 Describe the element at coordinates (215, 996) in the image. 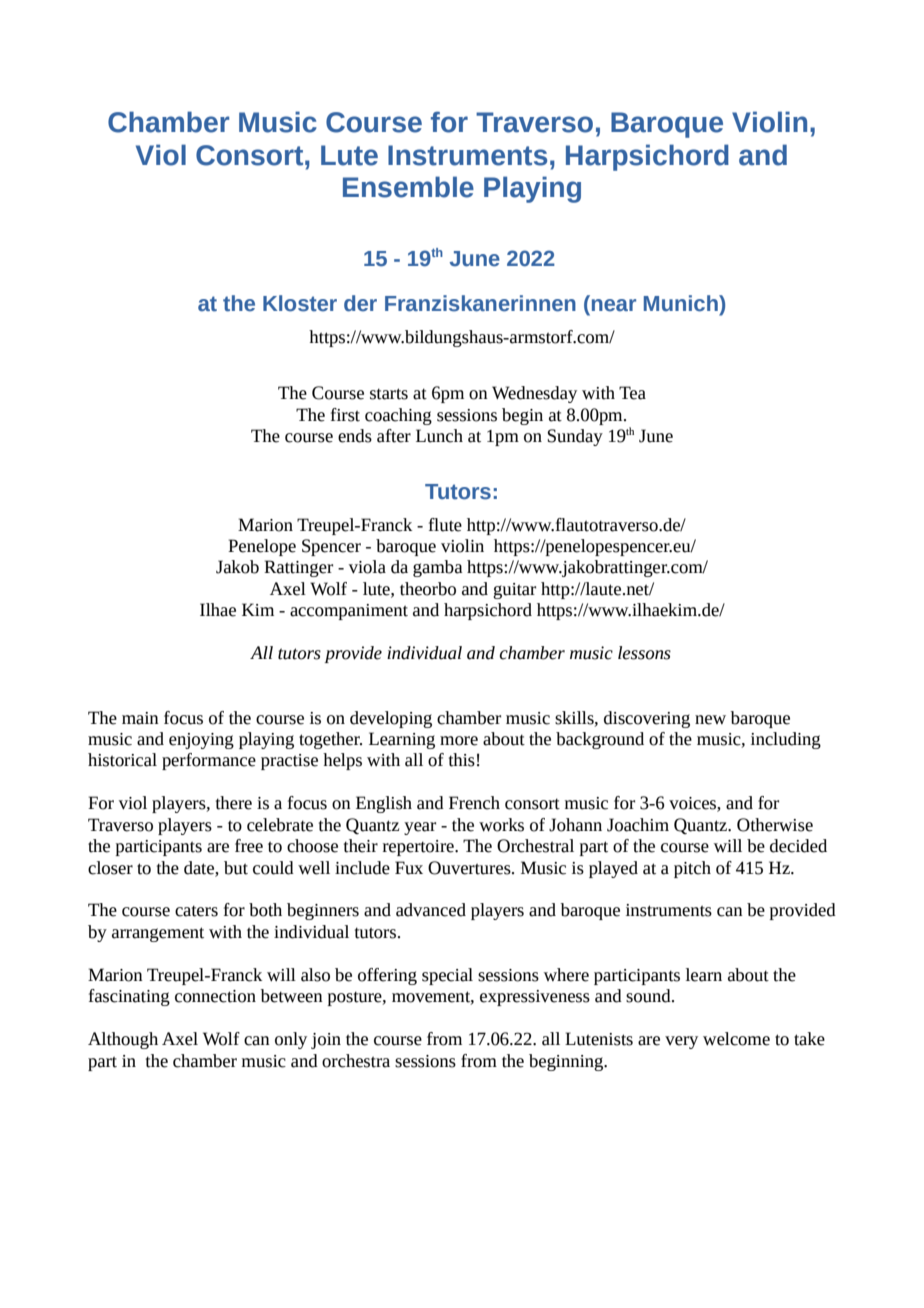

I see `connection` at that location.
